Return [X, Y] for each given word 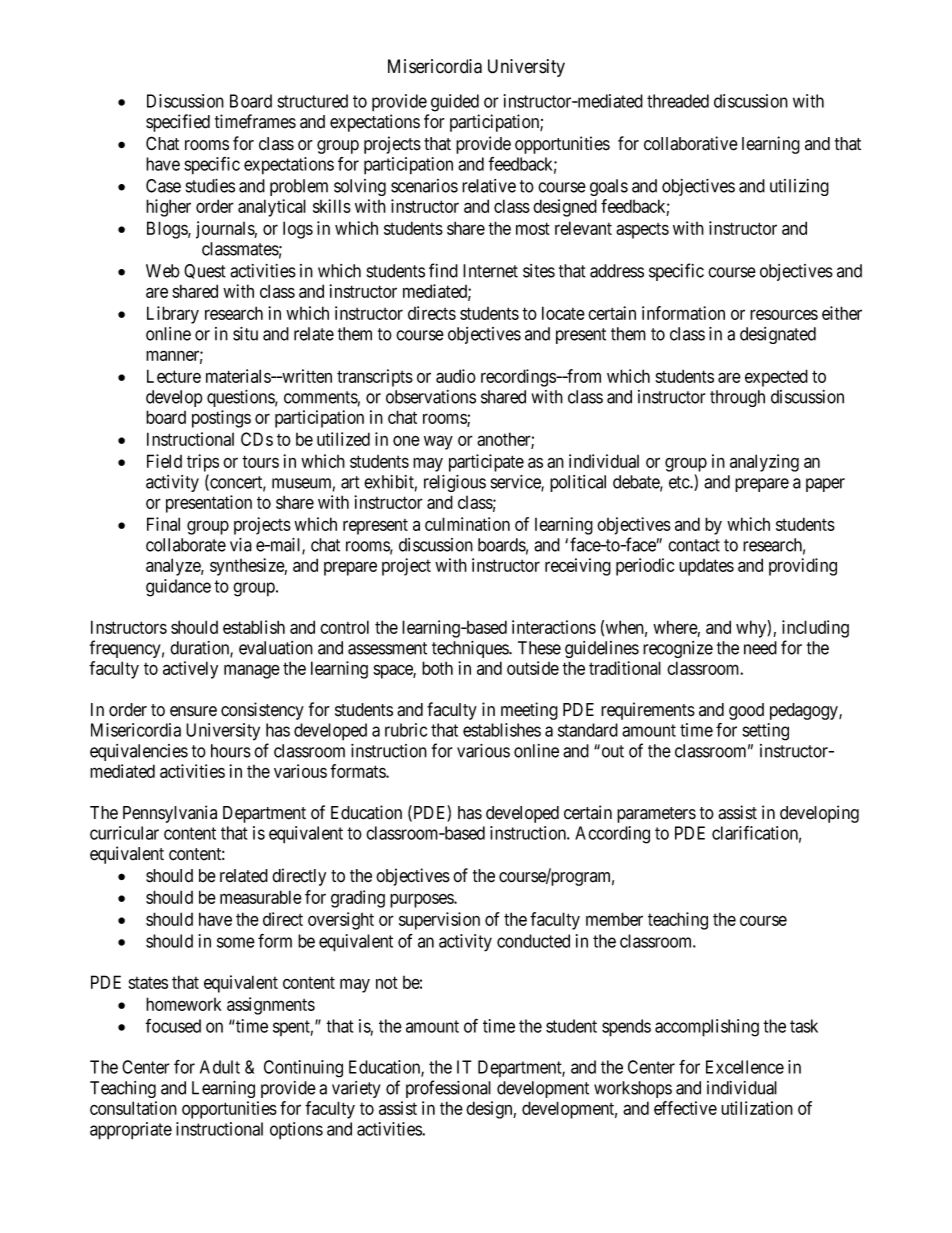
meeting [529, 711]
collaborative [691, 143]
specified [178, 123]
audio [456, 376]
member [614, 919]
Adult [220, 1067]
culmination [467, 524]
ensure [193, 711]
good [746, 711]
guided [455, 103]
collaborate [186, 545]
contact [694, 545]
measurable [261, 897]
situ [245, 334]
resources [784, 314]
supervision [439, 921]
